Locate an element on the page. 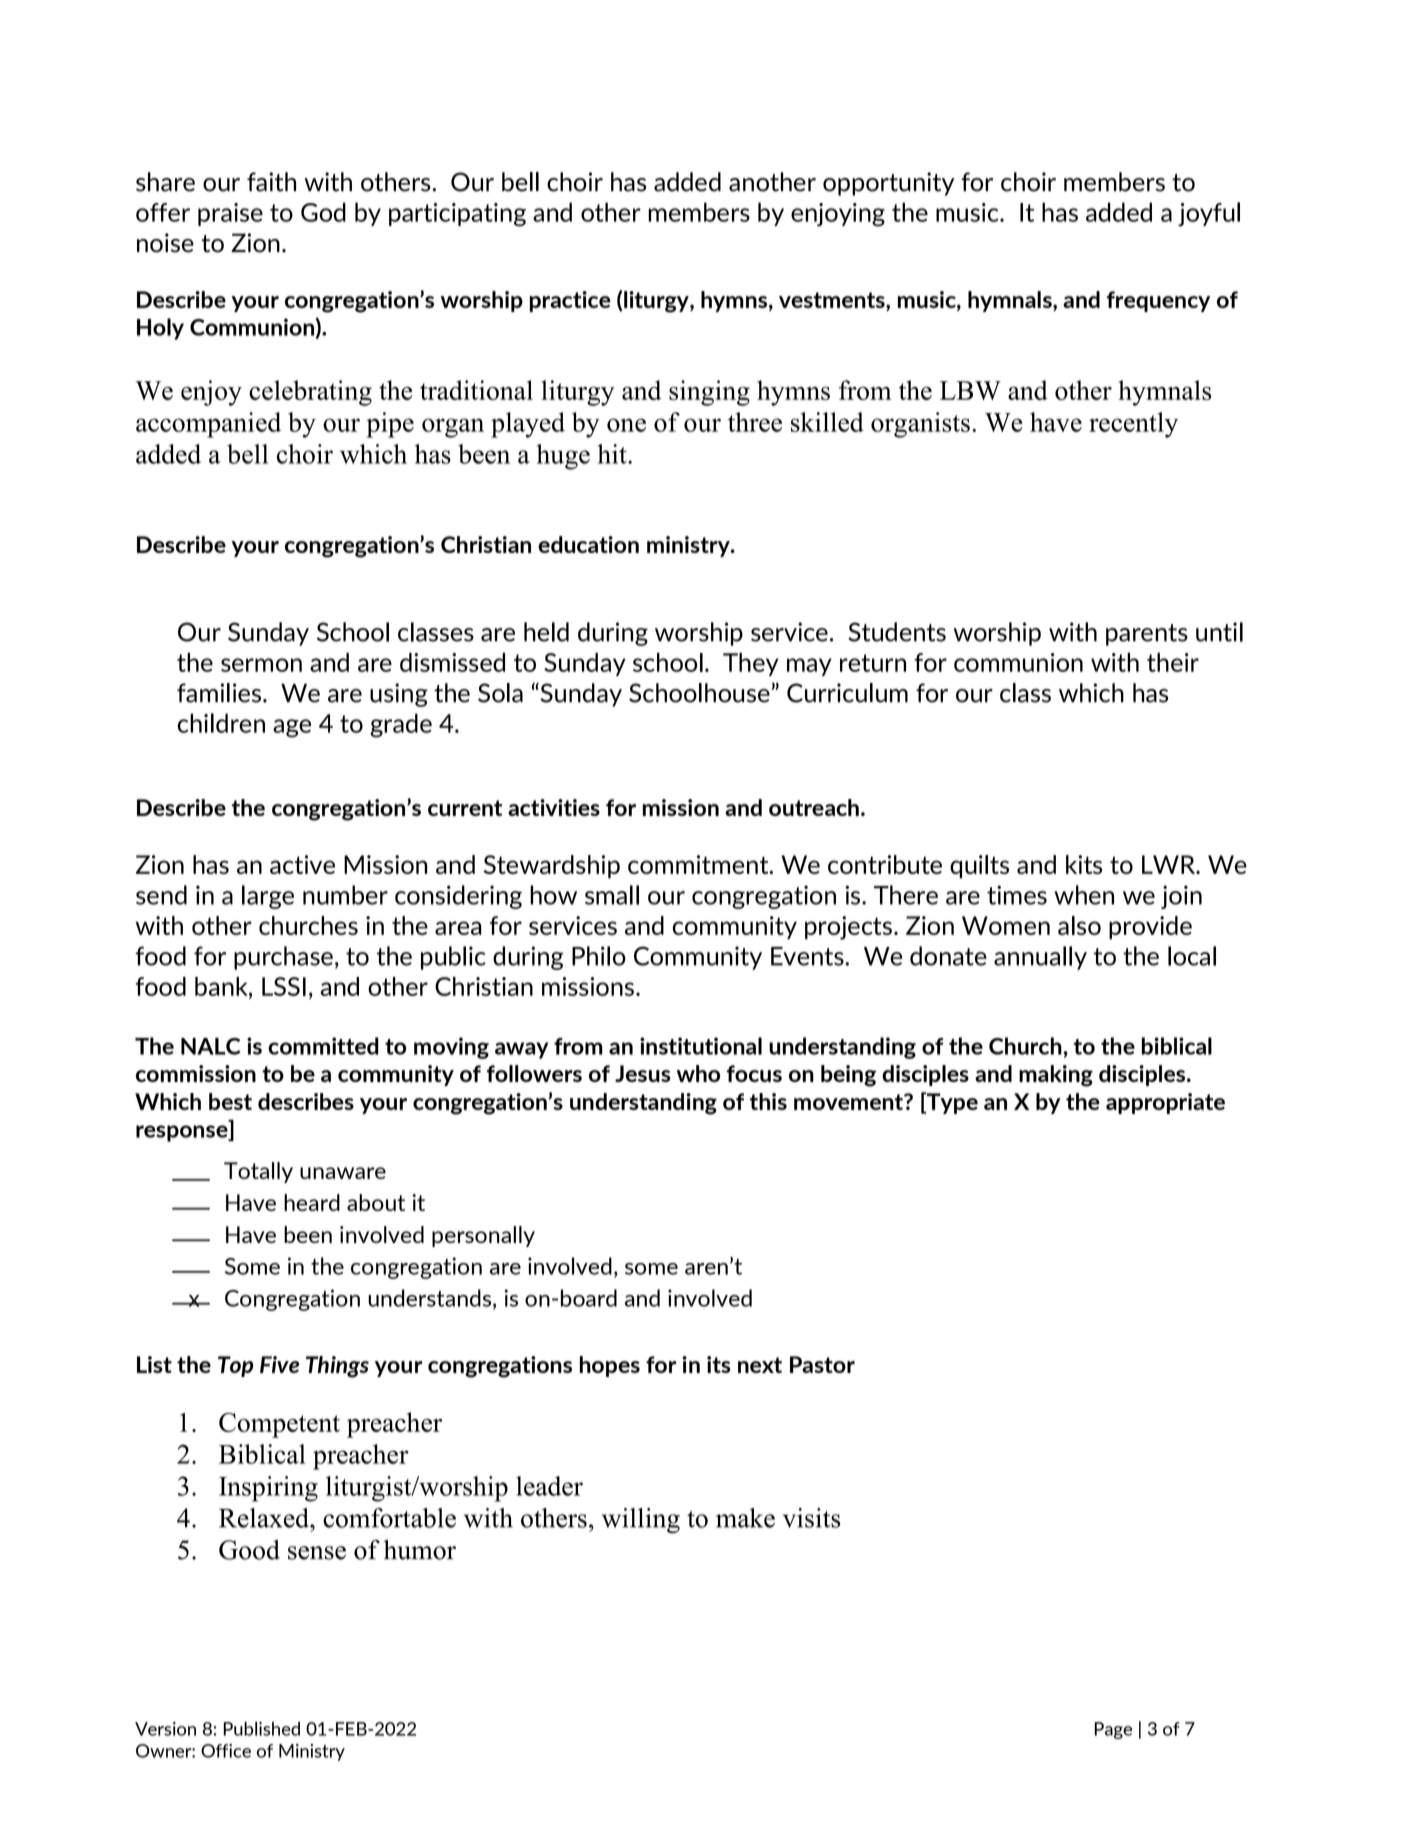  next is located at coordinates (760, 1365).
